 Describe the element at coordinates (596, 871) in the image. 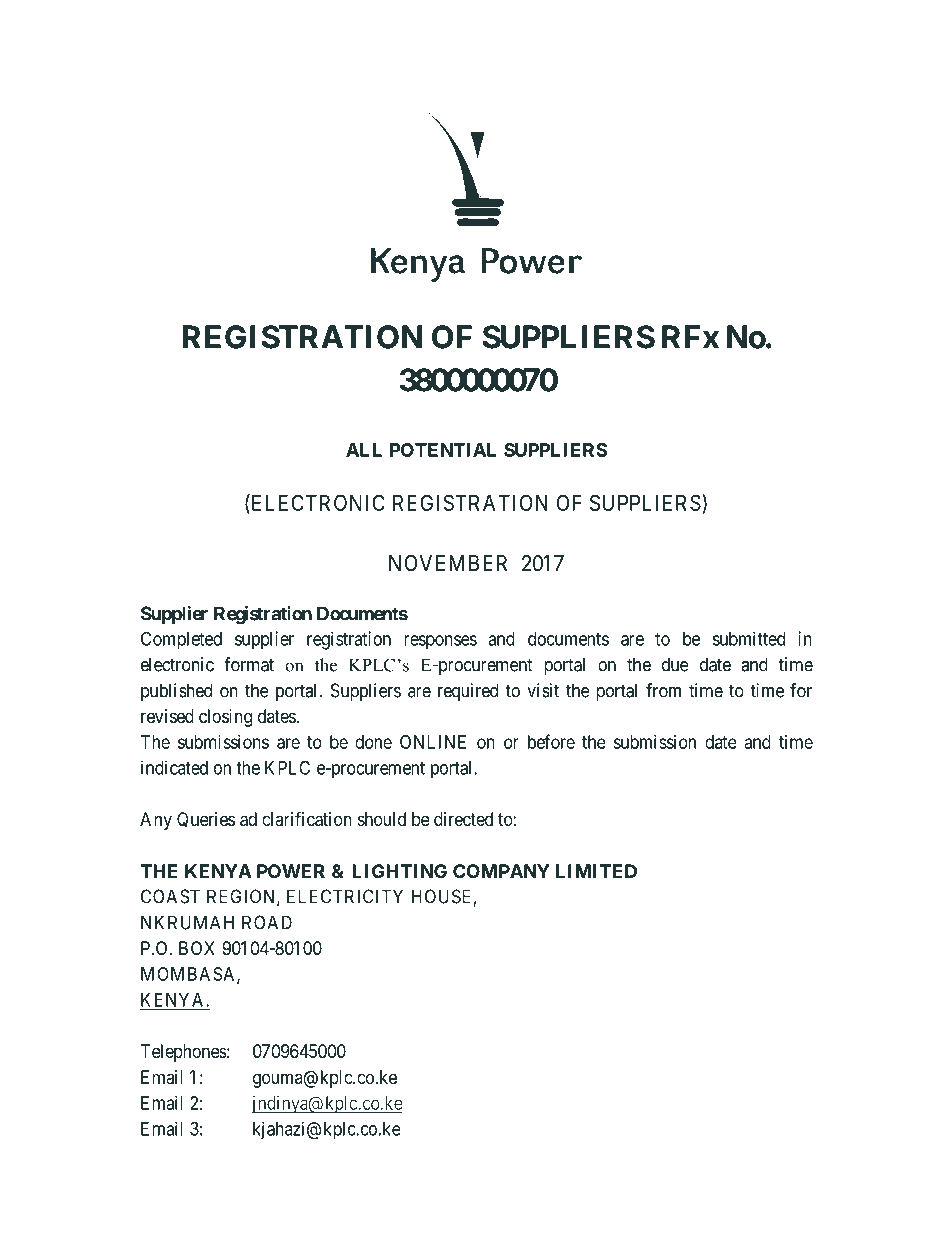

I see `LIMITED` at that location.
